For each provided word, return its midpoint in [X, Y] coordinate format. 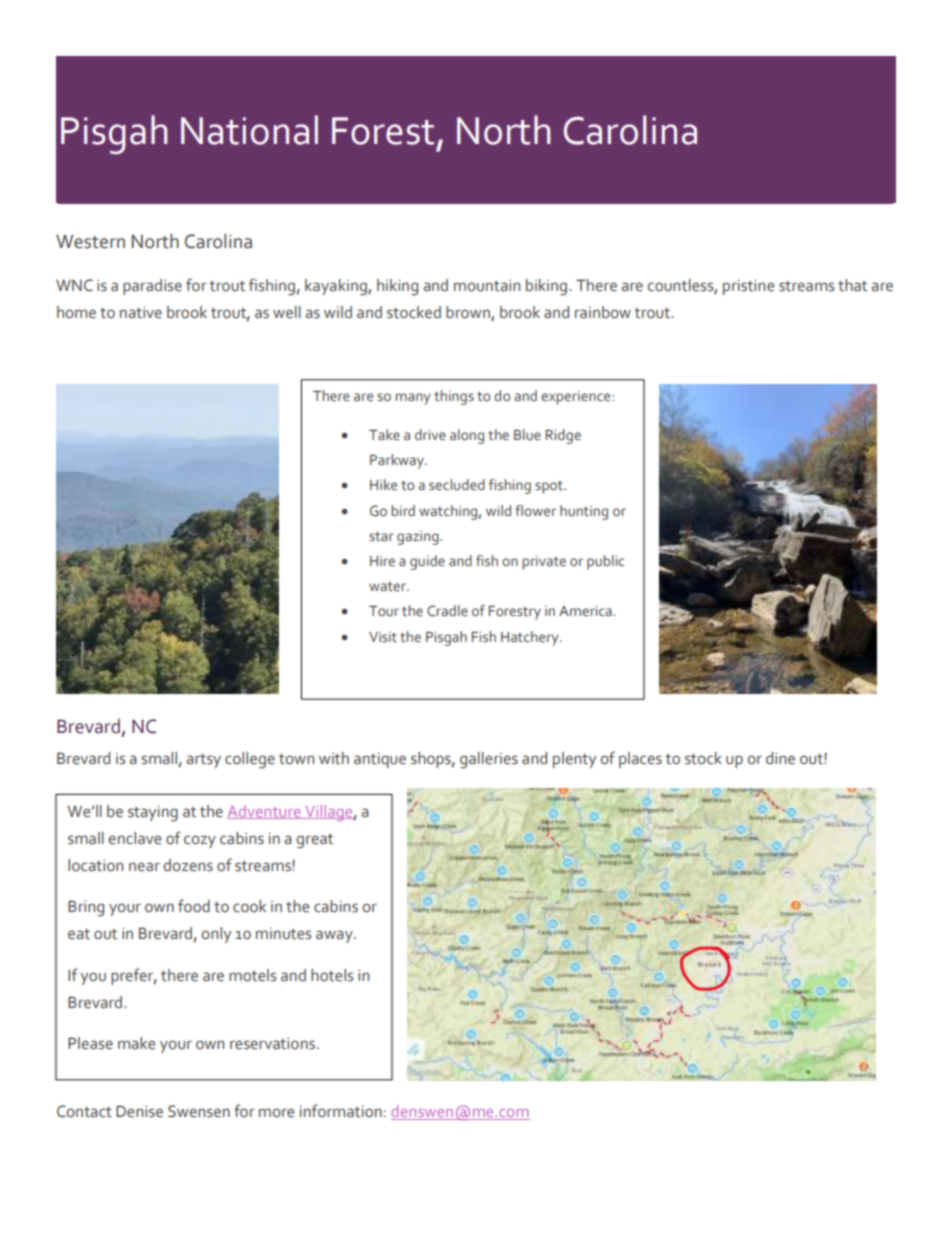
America [585, 611]
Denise [139, 1111]
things [454, 397]
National [249, 130]
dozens [188, 865]
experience [577, 398]
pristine [748, 287]
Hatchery [531, 638]
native [141, 312]
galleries [489, 760]
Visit [383, 637]
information [341, 1111]
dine [780, 758]
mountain [487, 285]
